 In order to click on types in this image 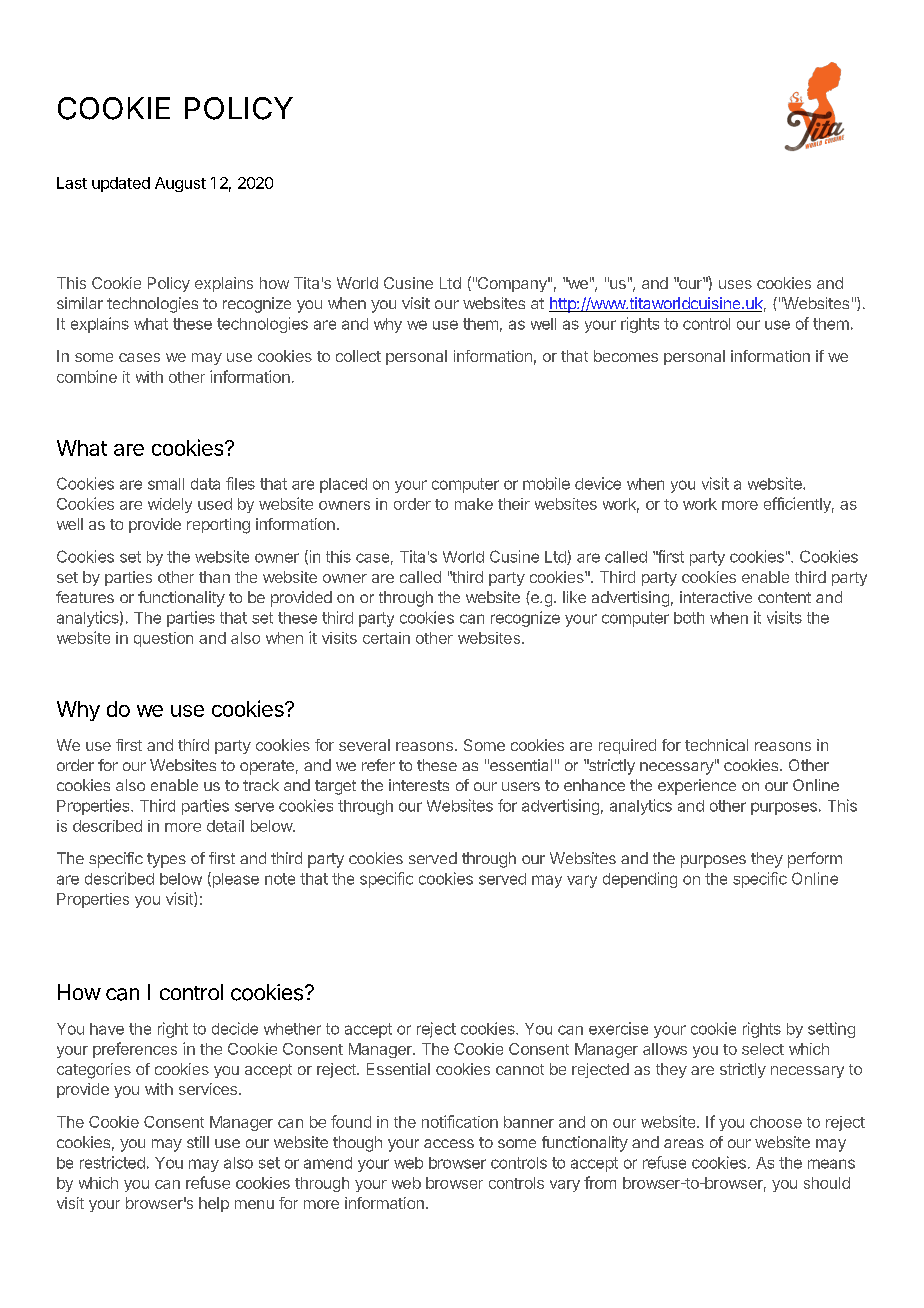, I will do `click(166, 860)`.
